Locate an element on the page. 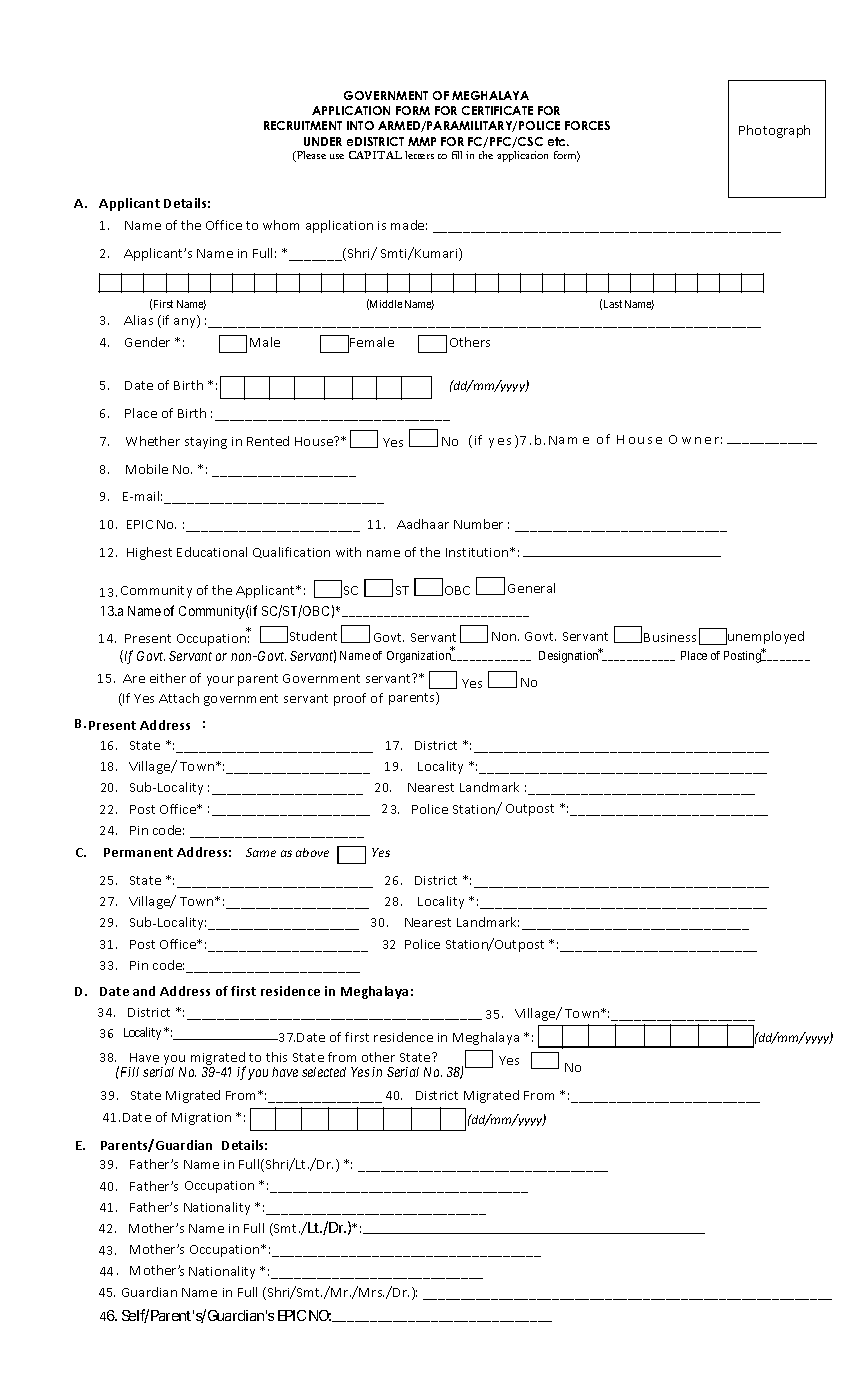 Image resolution: width=849 pixels, height=1400 pixels. Educational is located at coordinates (212, 552).
